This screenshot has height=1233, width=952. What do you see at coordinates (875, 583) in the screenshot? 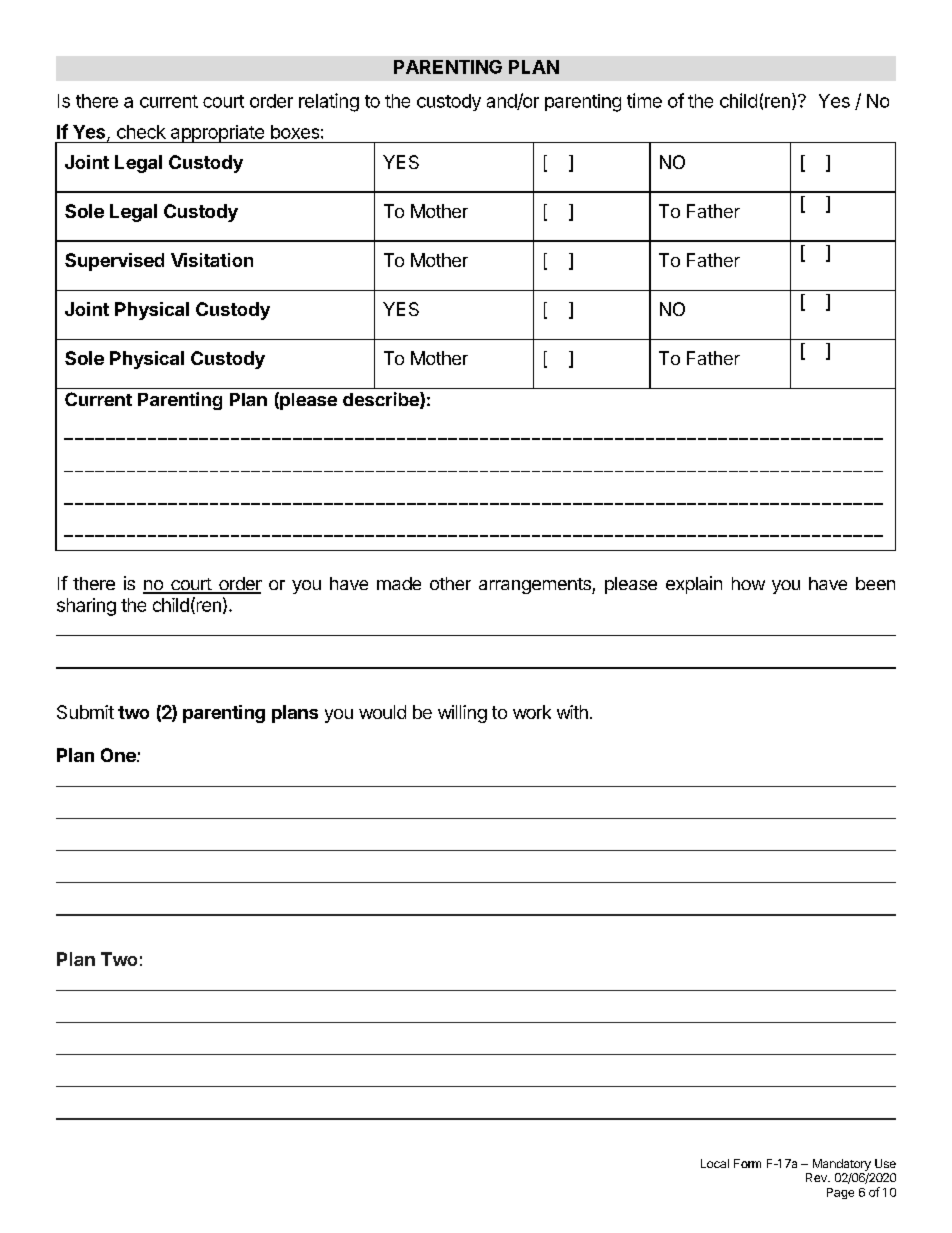
I see `been` at bounding box center [875, 583].
